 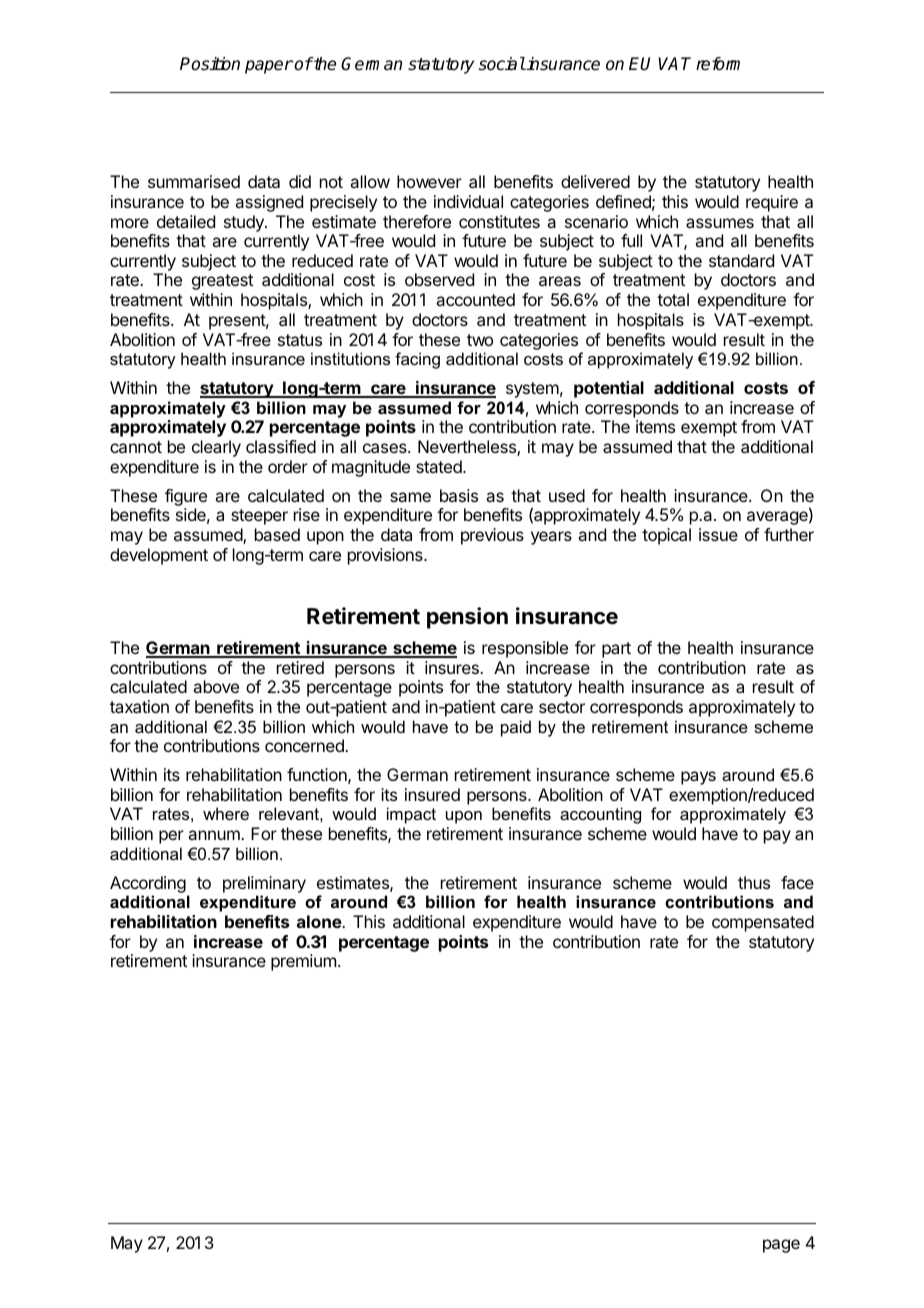 What do you see at coordinates (411, 815) in the image?
I see `impact` at bounding box center [411, 815].
